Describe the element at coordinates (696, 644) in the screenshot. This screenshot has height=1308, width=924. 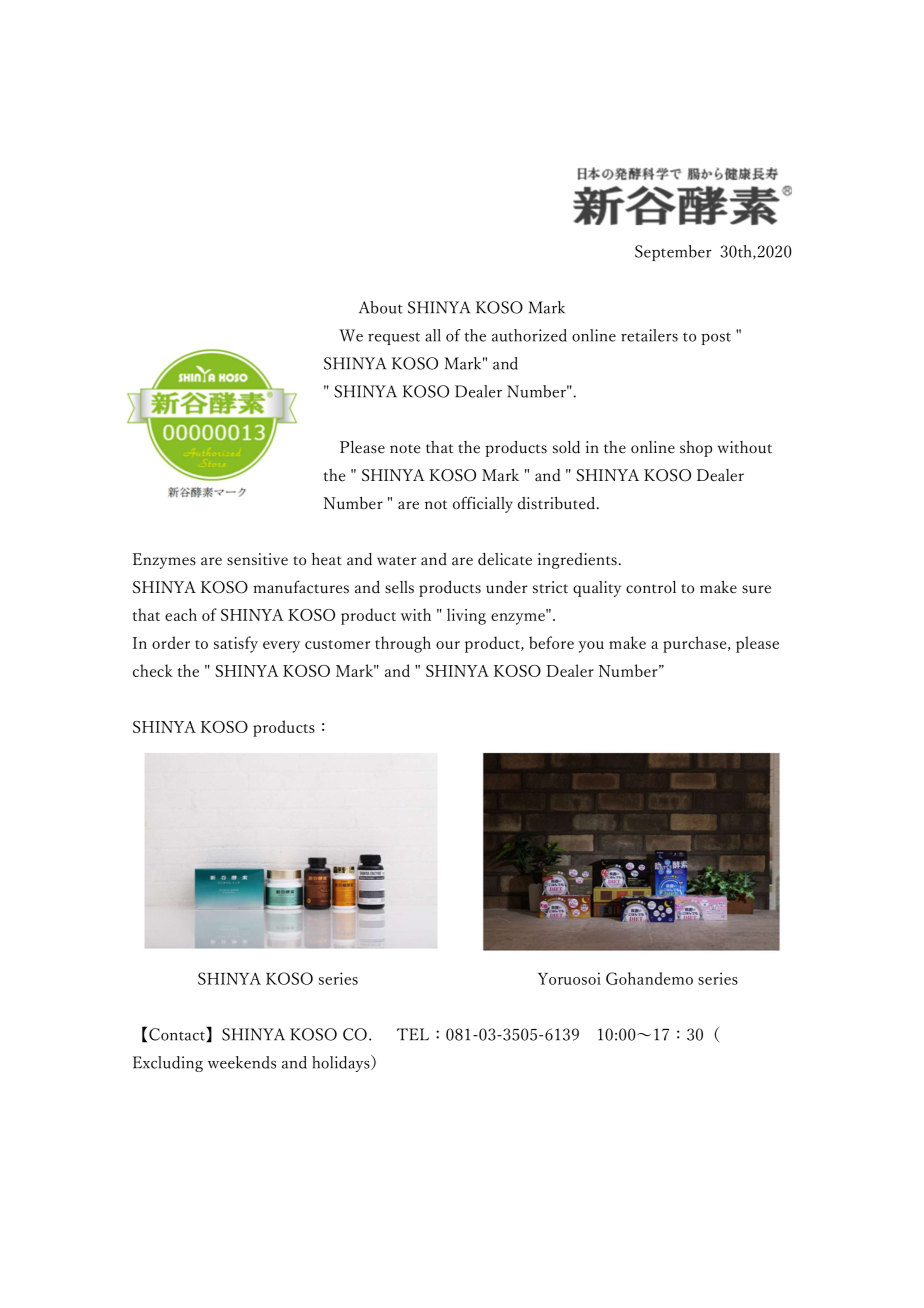
I see `purchase` at that location.
